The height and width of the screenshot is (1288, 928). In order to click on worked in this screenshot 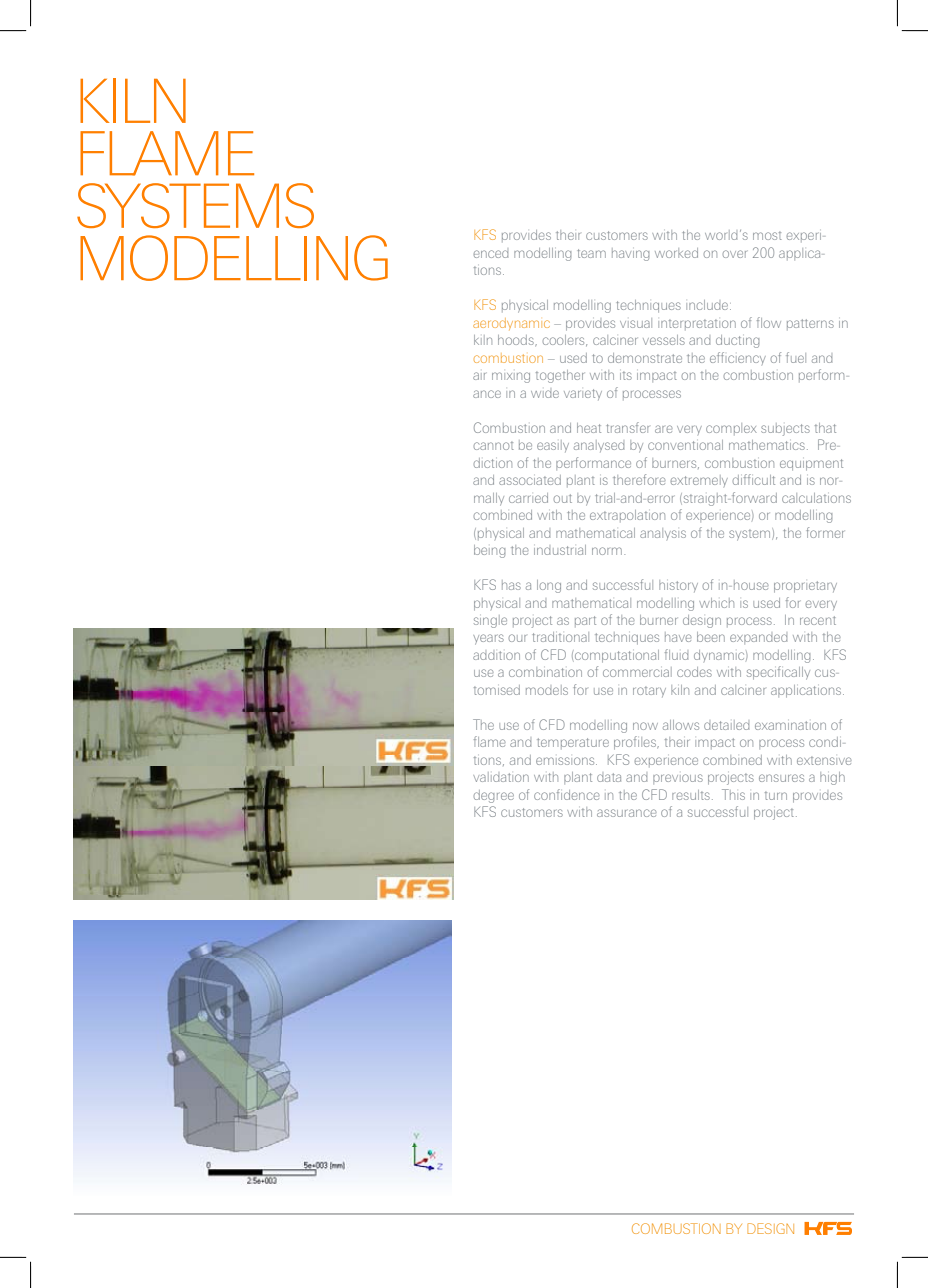, I will do `click(676, 253)`.
